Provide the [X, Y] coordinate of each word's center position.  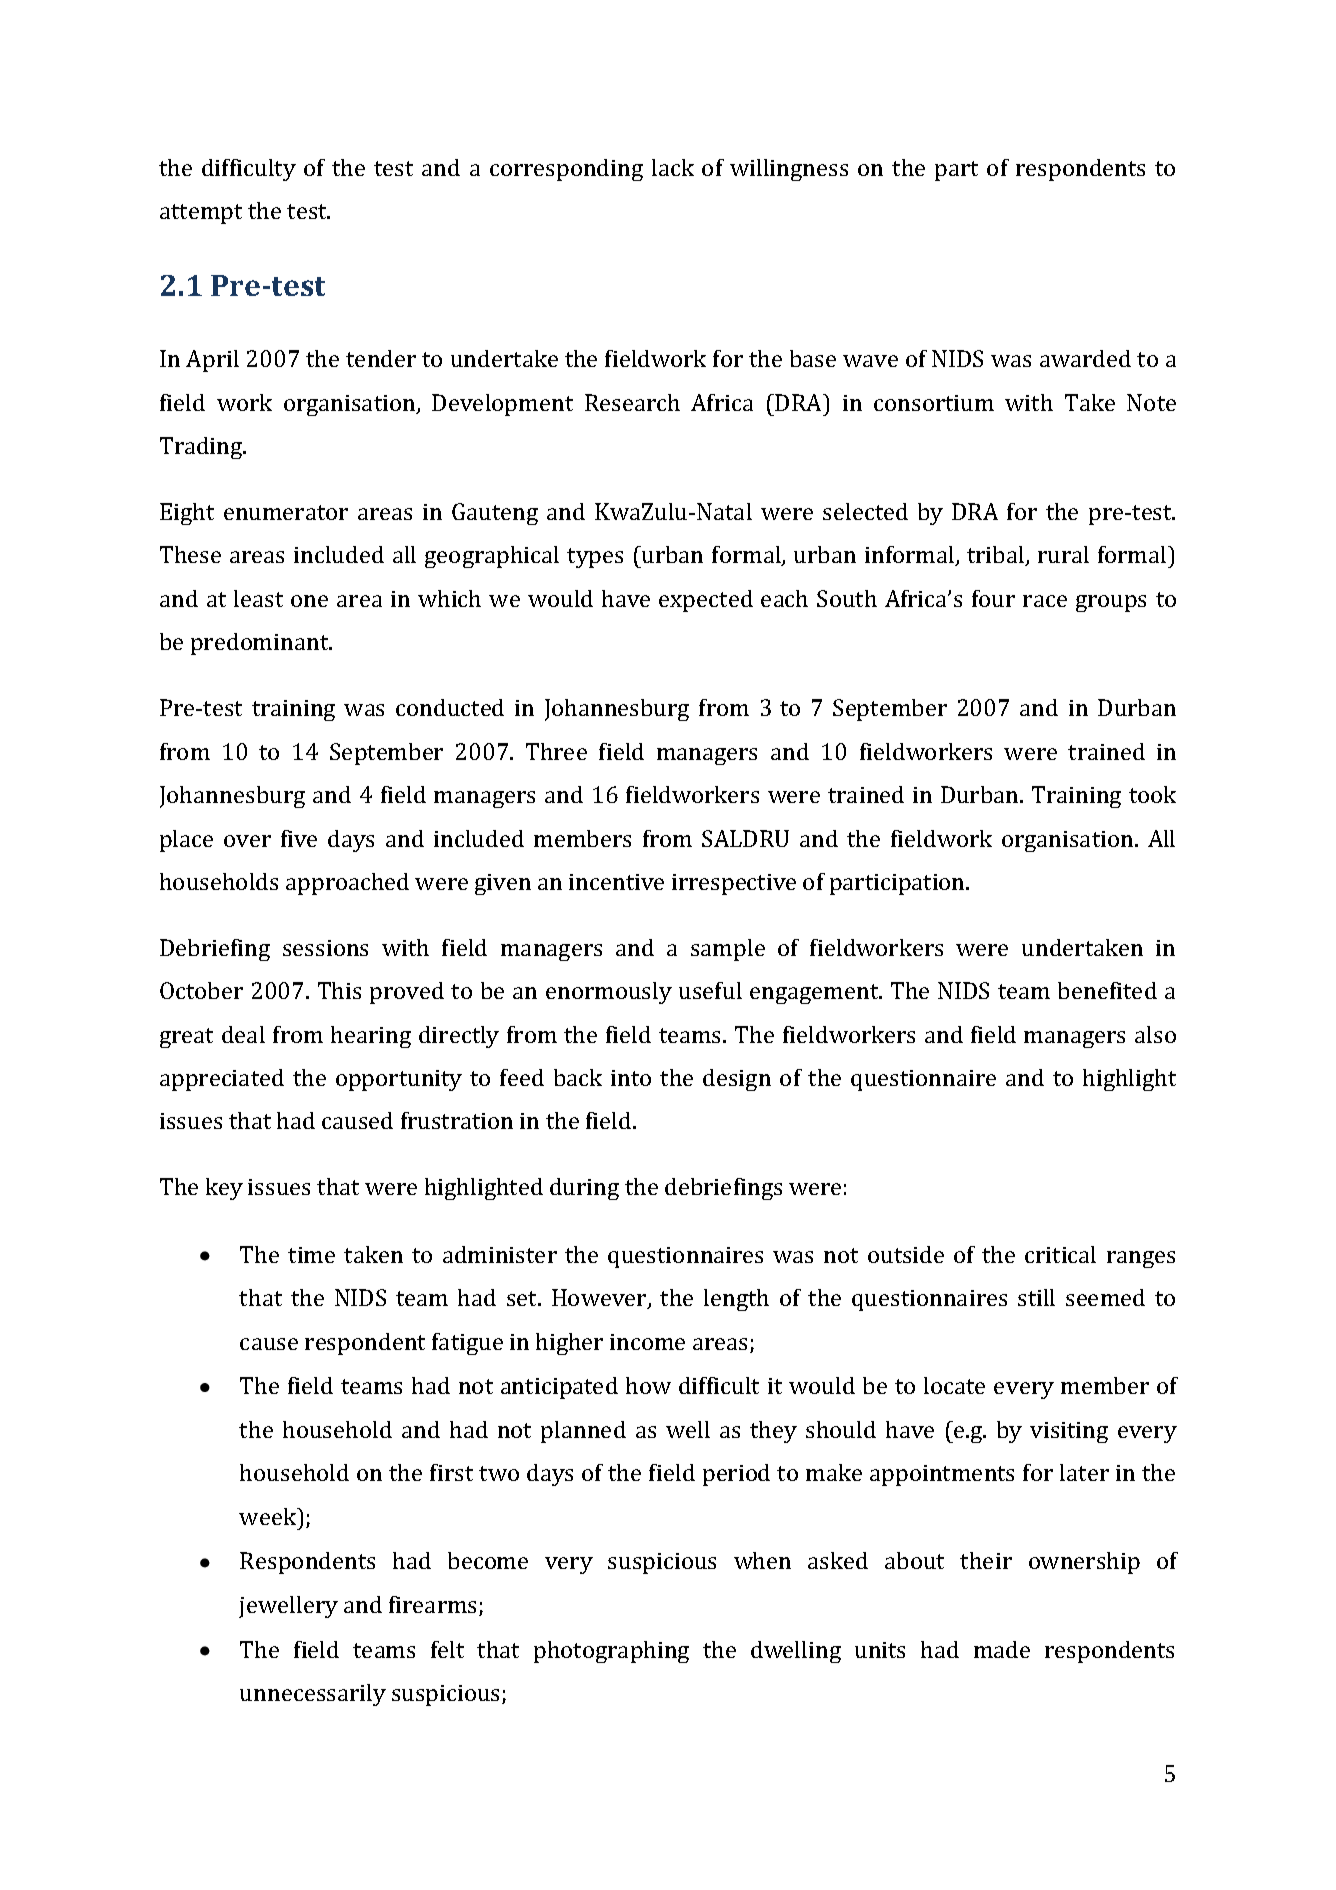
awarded [1085, 358]
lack [673, 167]
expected [706, 601]
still [1036, 1297]
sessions [325, 948]
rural [1063, 554]
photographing [611, 1652]
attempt [201, 214]
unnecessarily [313, 1695]
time [311, 1255]
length [736, 1300]
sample [728, 950]
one [309, 601]
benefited [1107, 990]
